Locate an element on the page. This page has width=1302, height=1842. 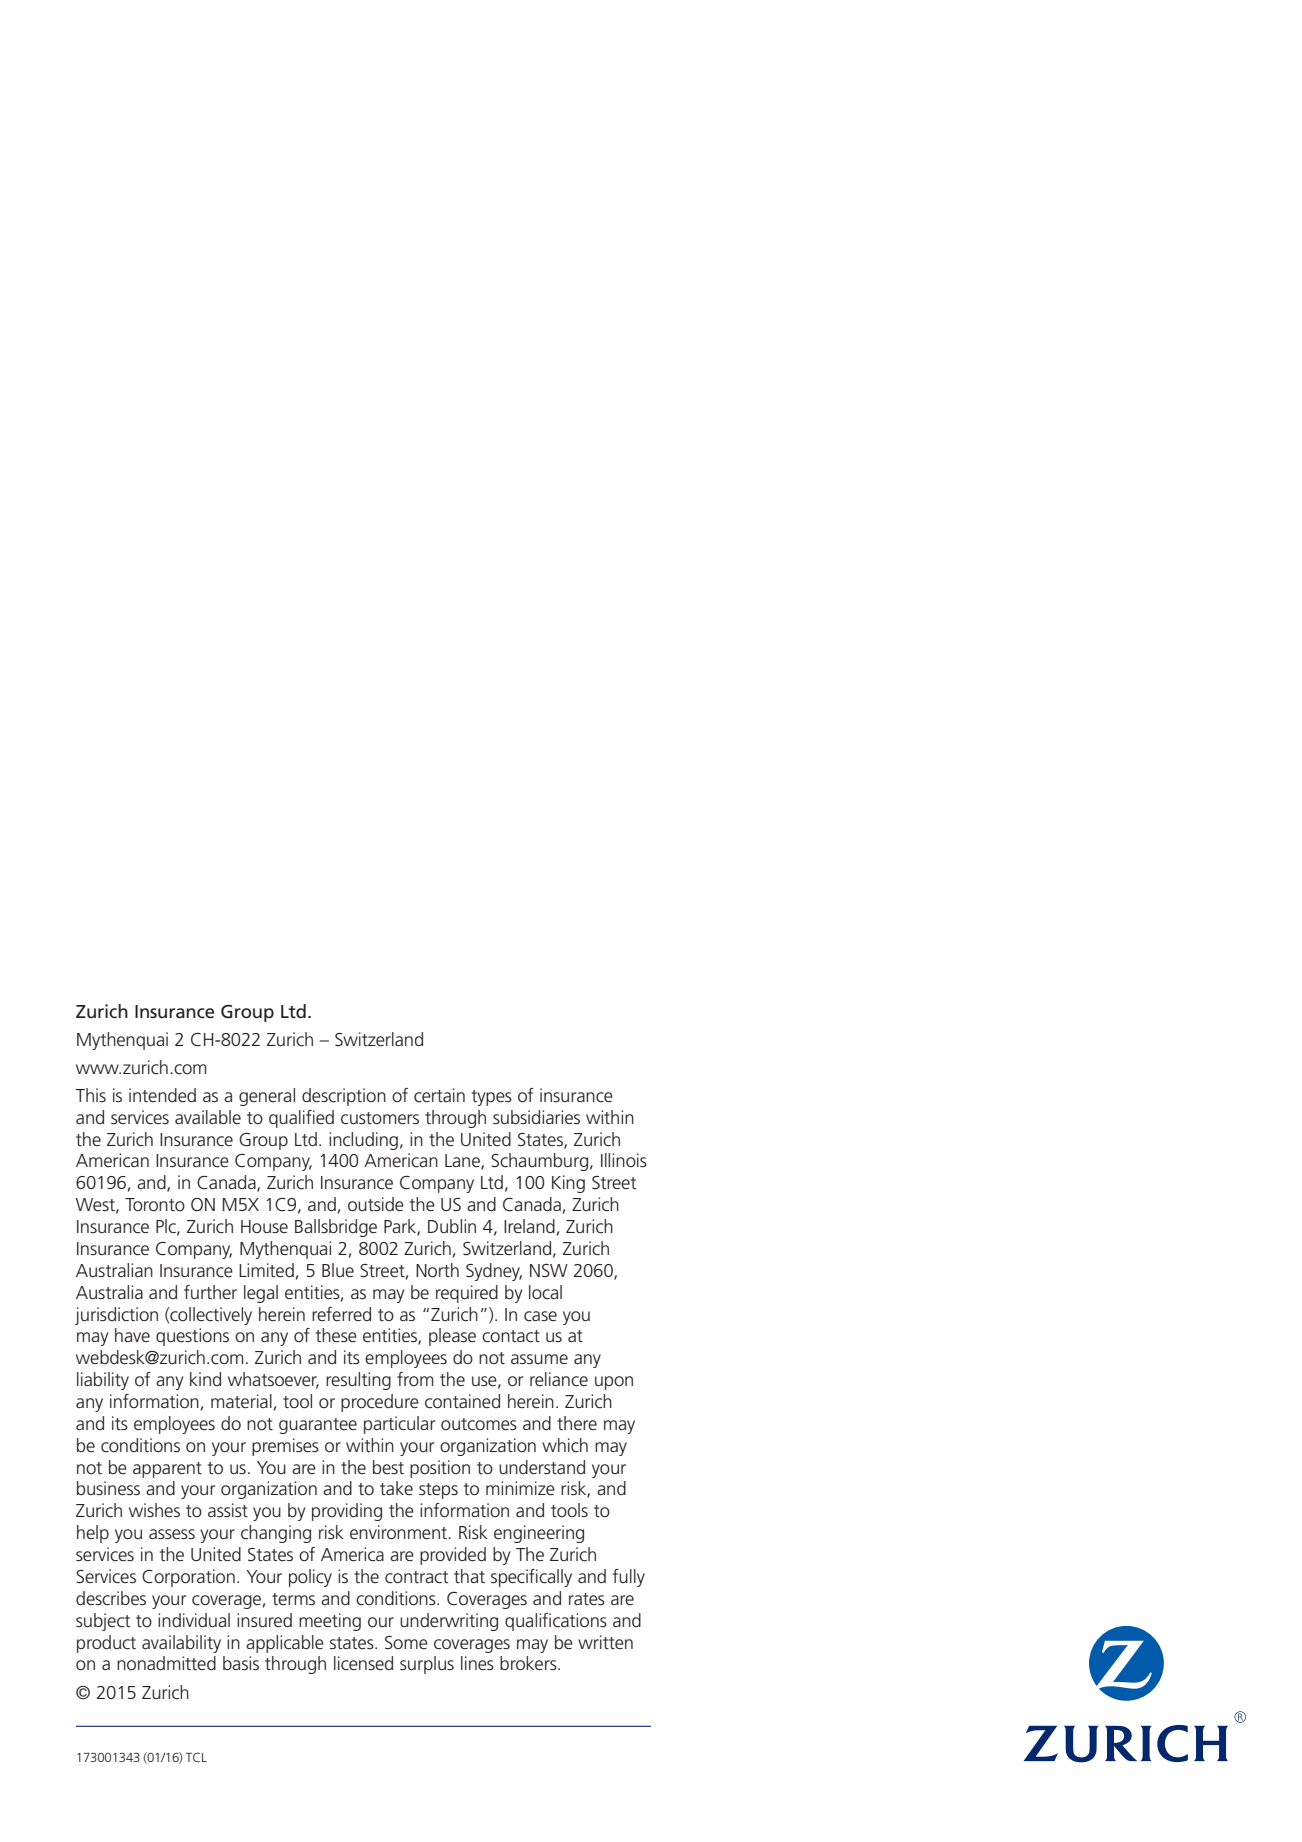
apparent is located at coordinates (167, 1470).
